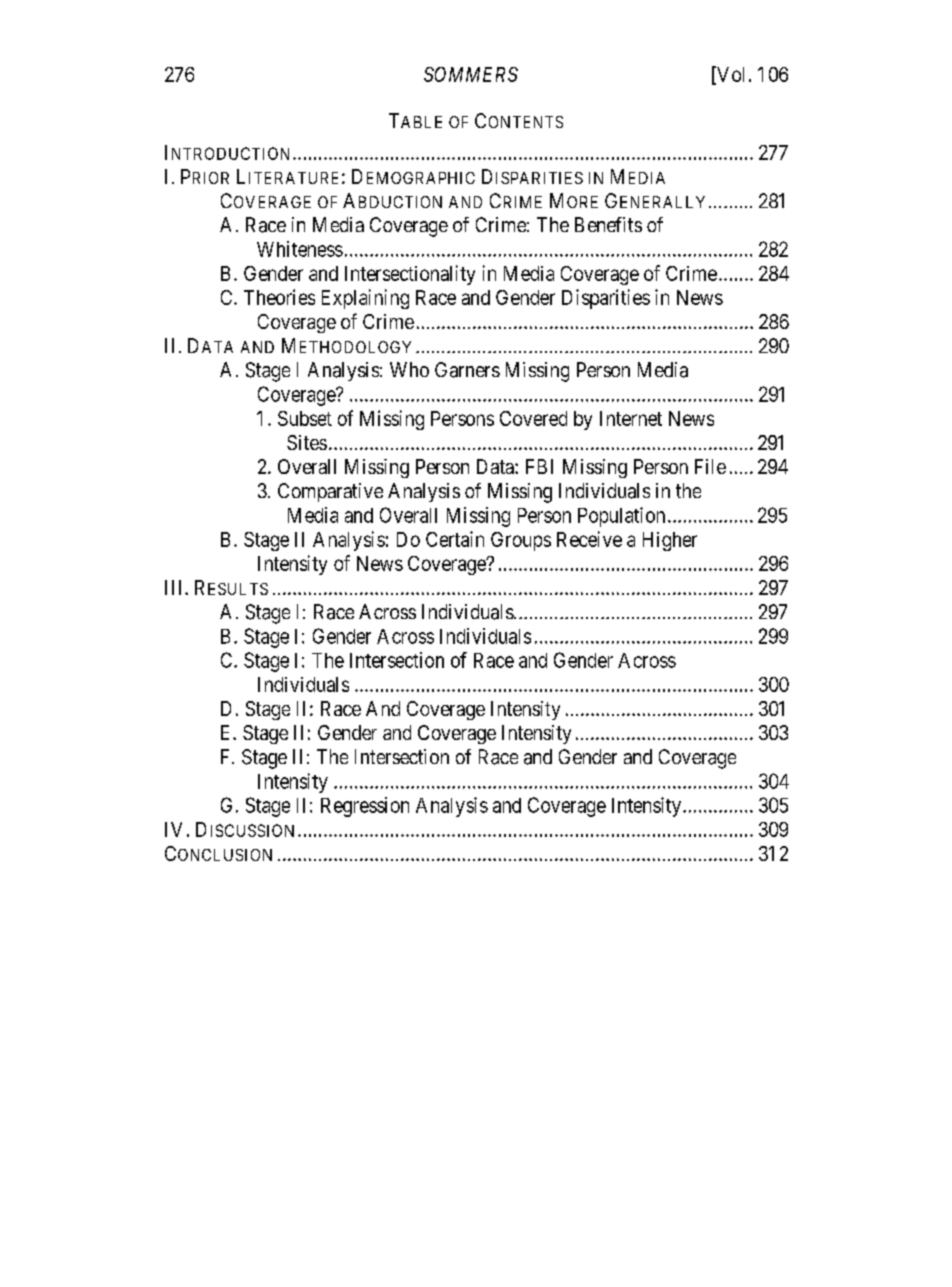  I want to click on Whiteness, so click(300, 249).
